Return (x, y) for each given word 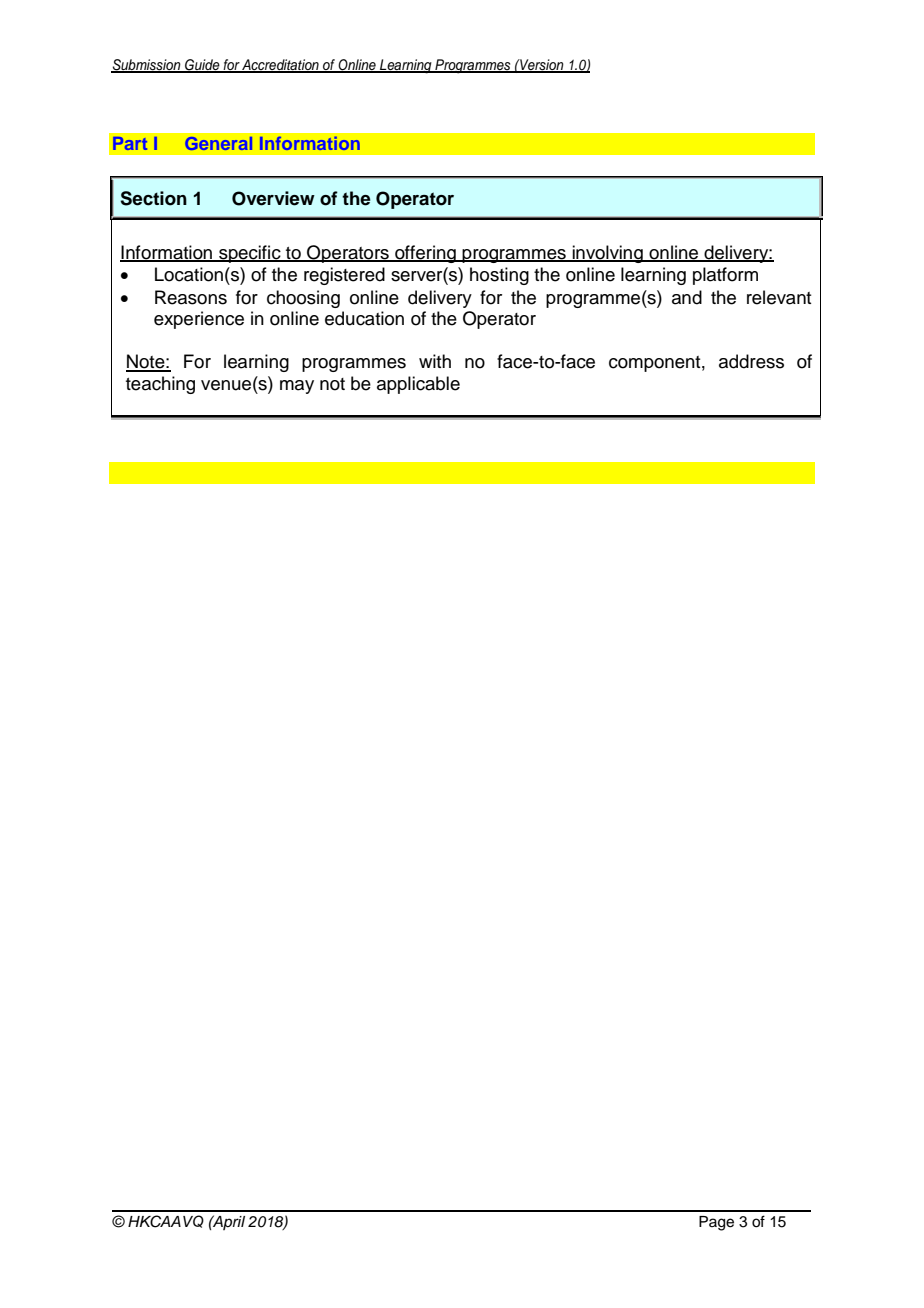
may (297, 387)
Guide (202, 65)
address (751, 361)
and (687, 297)
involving (607, 254)
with (435, 361)
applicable (418, 385)
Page (716, 1223)
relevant (779, 297)
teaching (160, 385)
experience (199, 320)
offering (425, 254)
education (364, 318)
